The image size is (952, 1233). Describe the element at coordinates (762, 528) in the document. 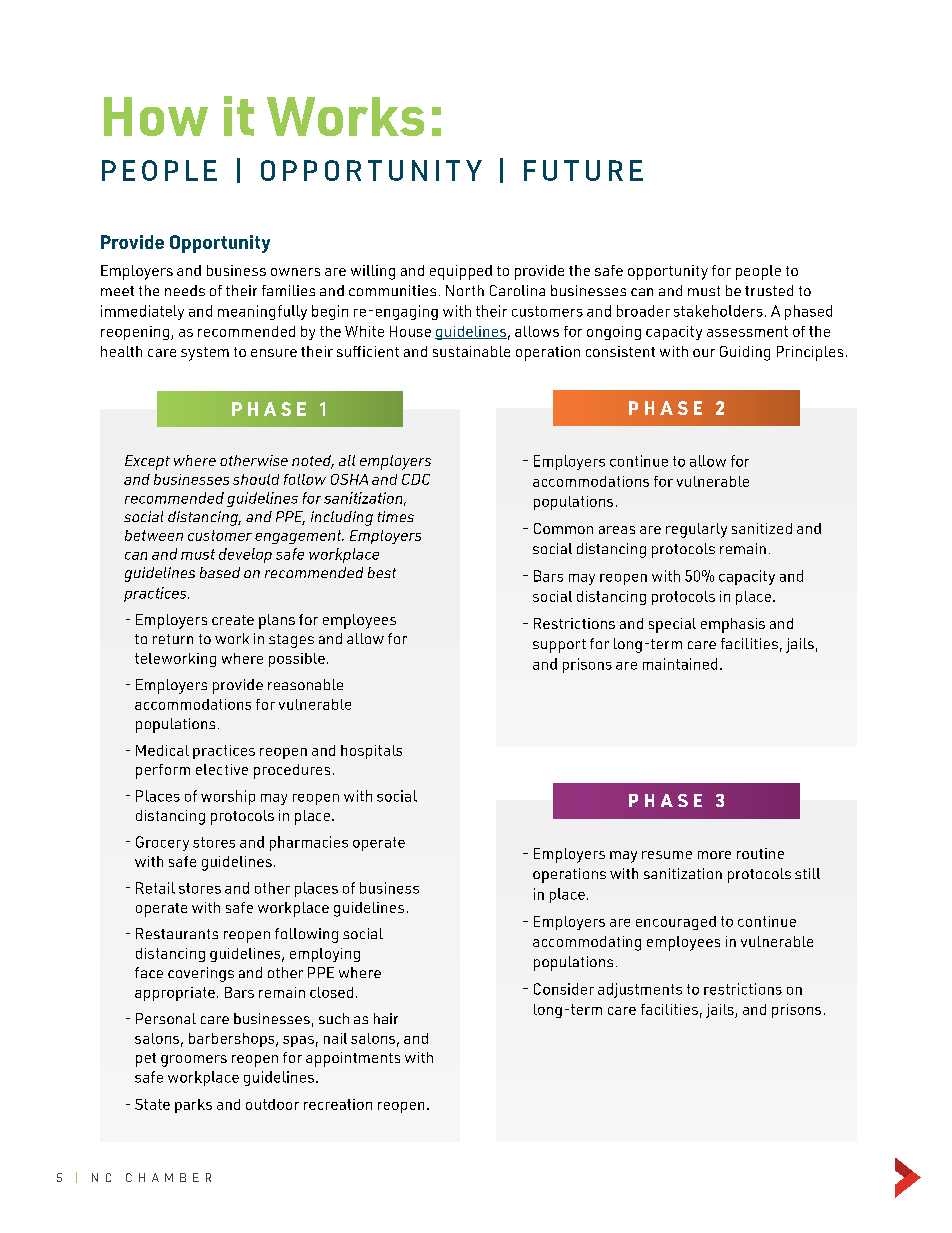

I see `sanitized` at that location.
